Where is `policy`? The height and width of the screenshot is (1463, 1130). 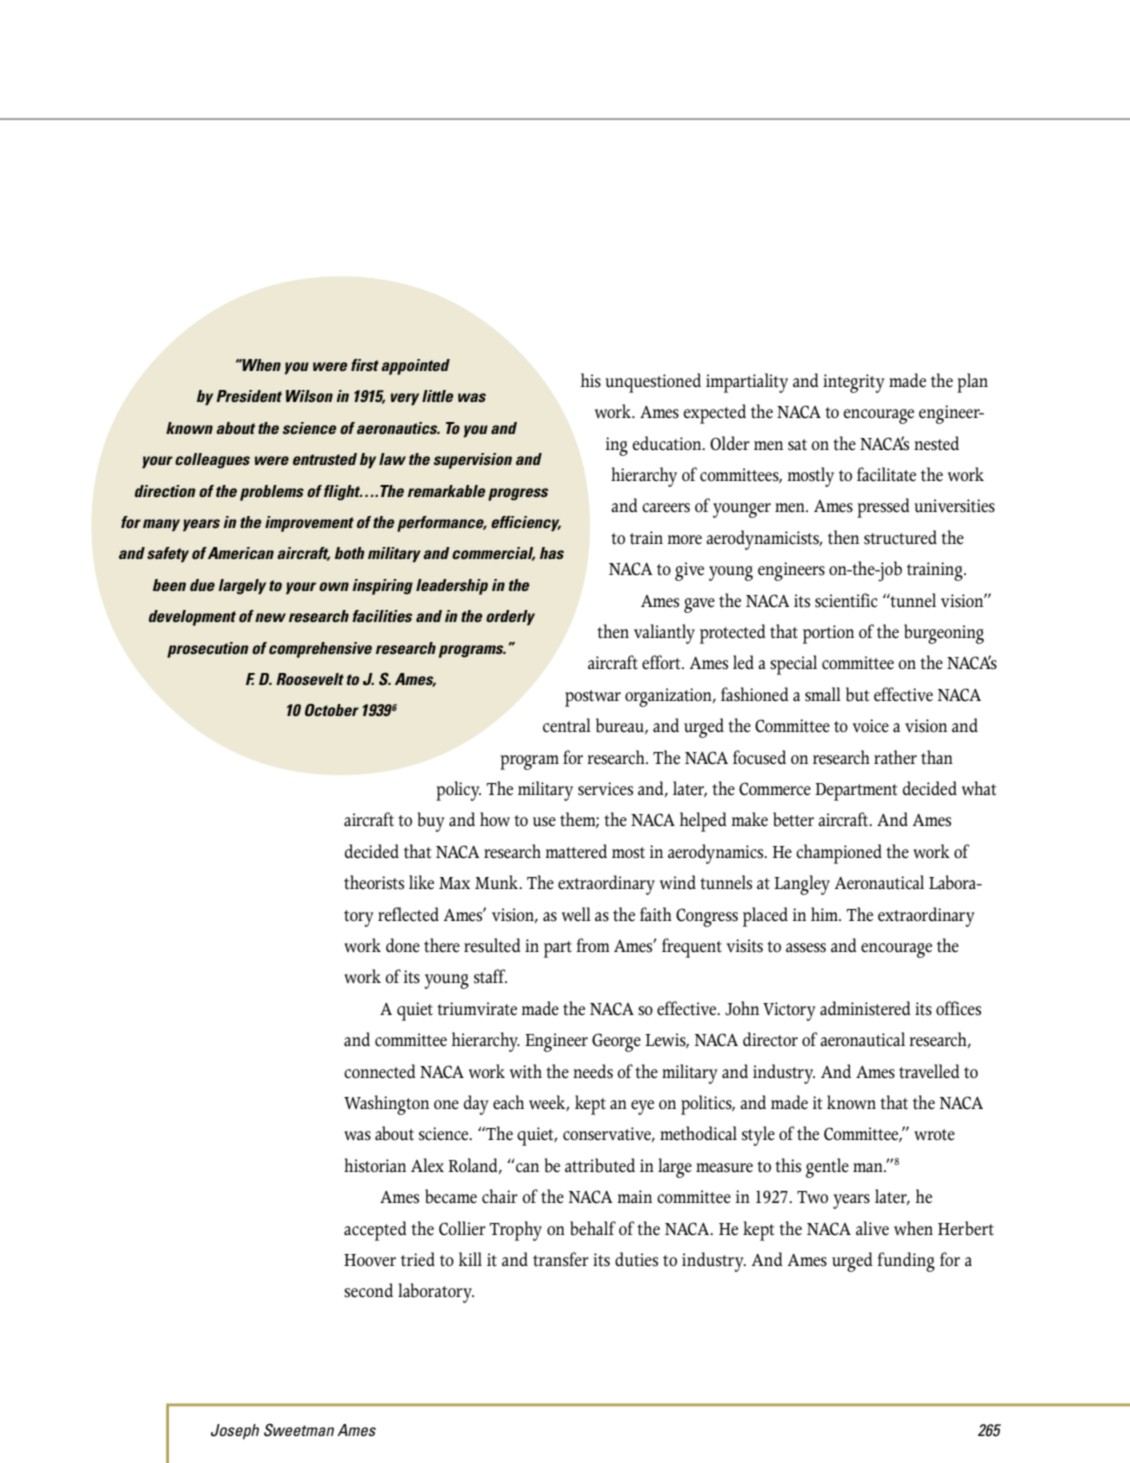 policy is located at coordinates (458, 791).
